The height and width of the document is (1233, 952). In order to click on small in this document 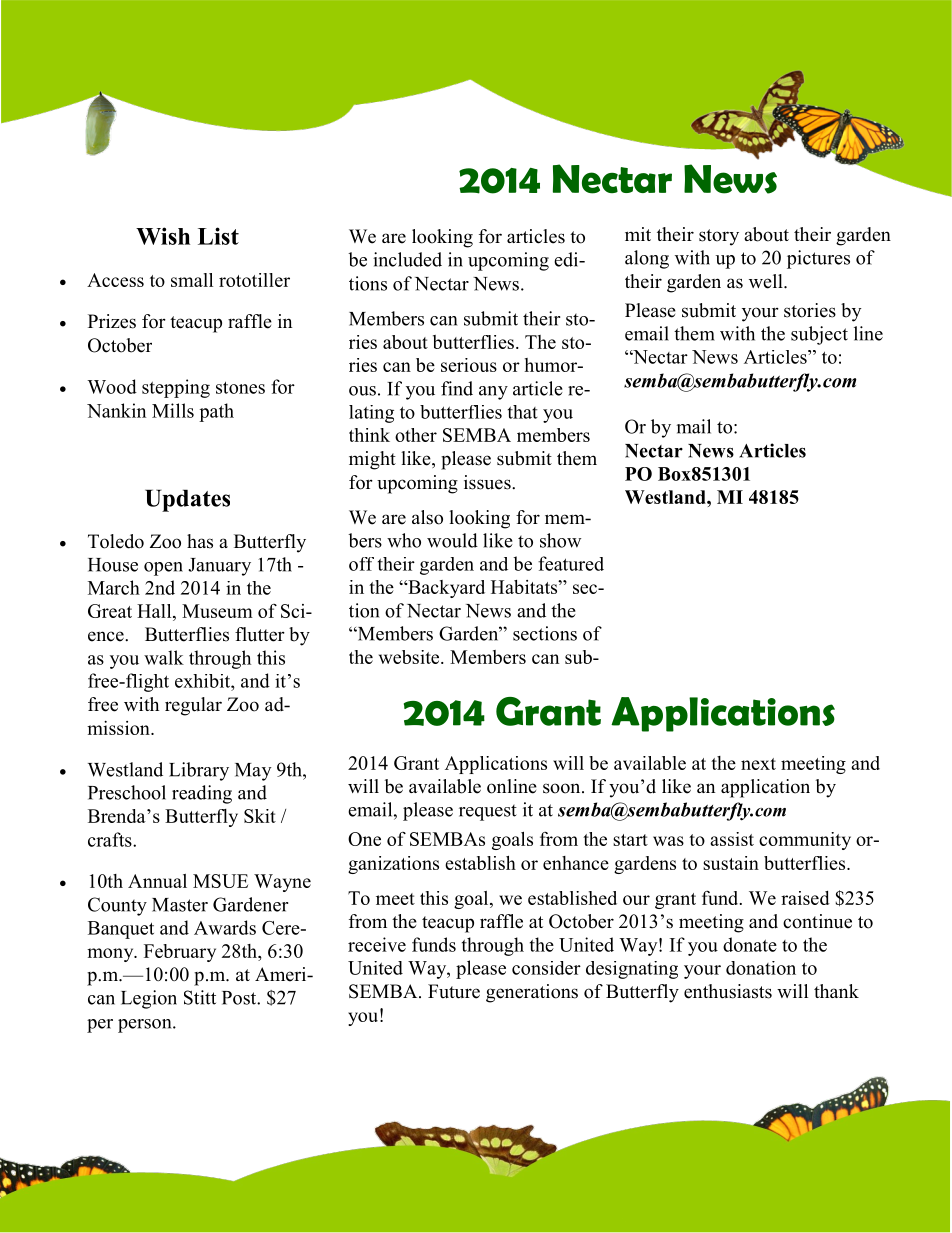, I will do `click(192, 280)`.
